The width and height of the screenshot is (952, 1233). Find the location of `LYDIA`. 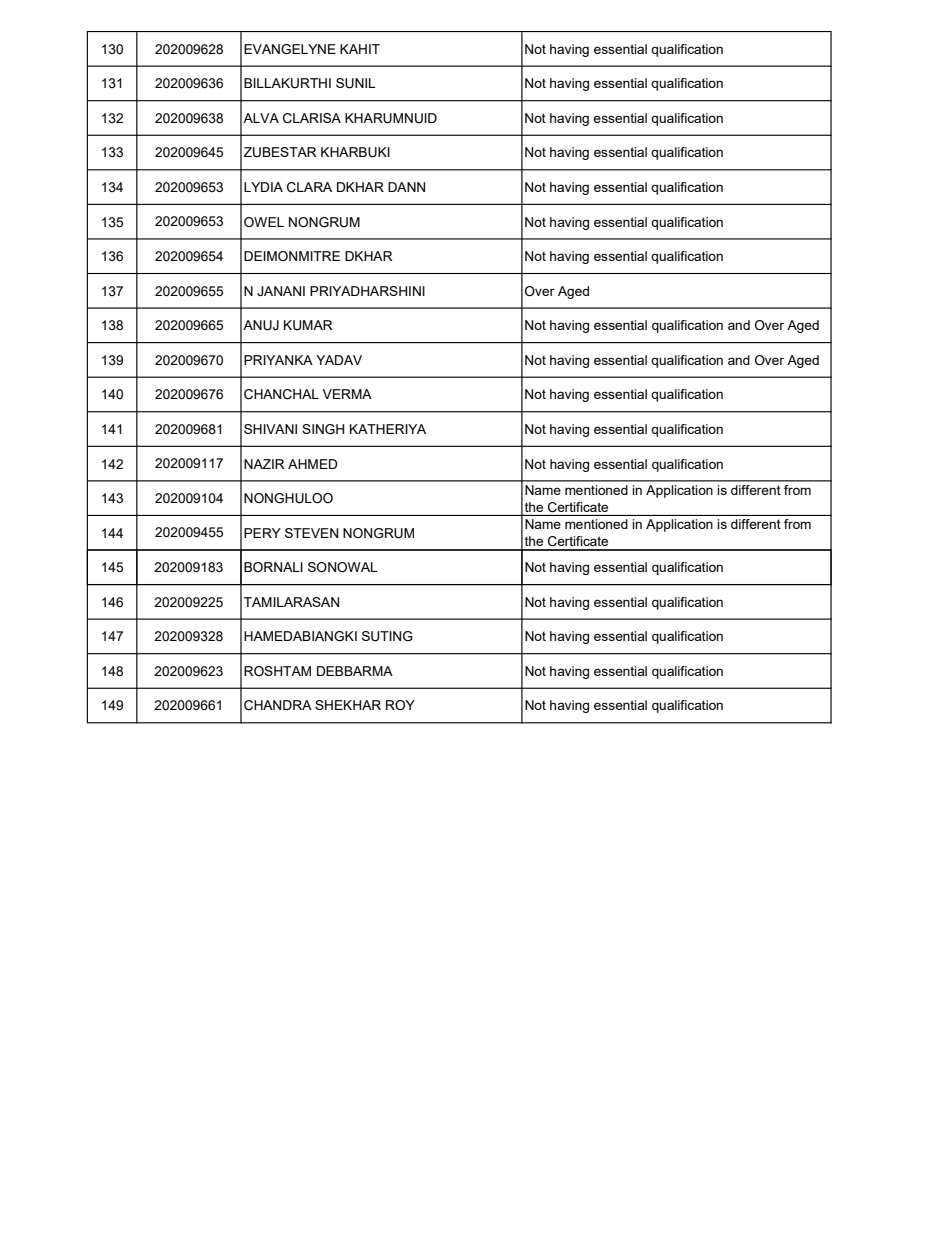

LYDIA is located at coordinates (263, 187).
